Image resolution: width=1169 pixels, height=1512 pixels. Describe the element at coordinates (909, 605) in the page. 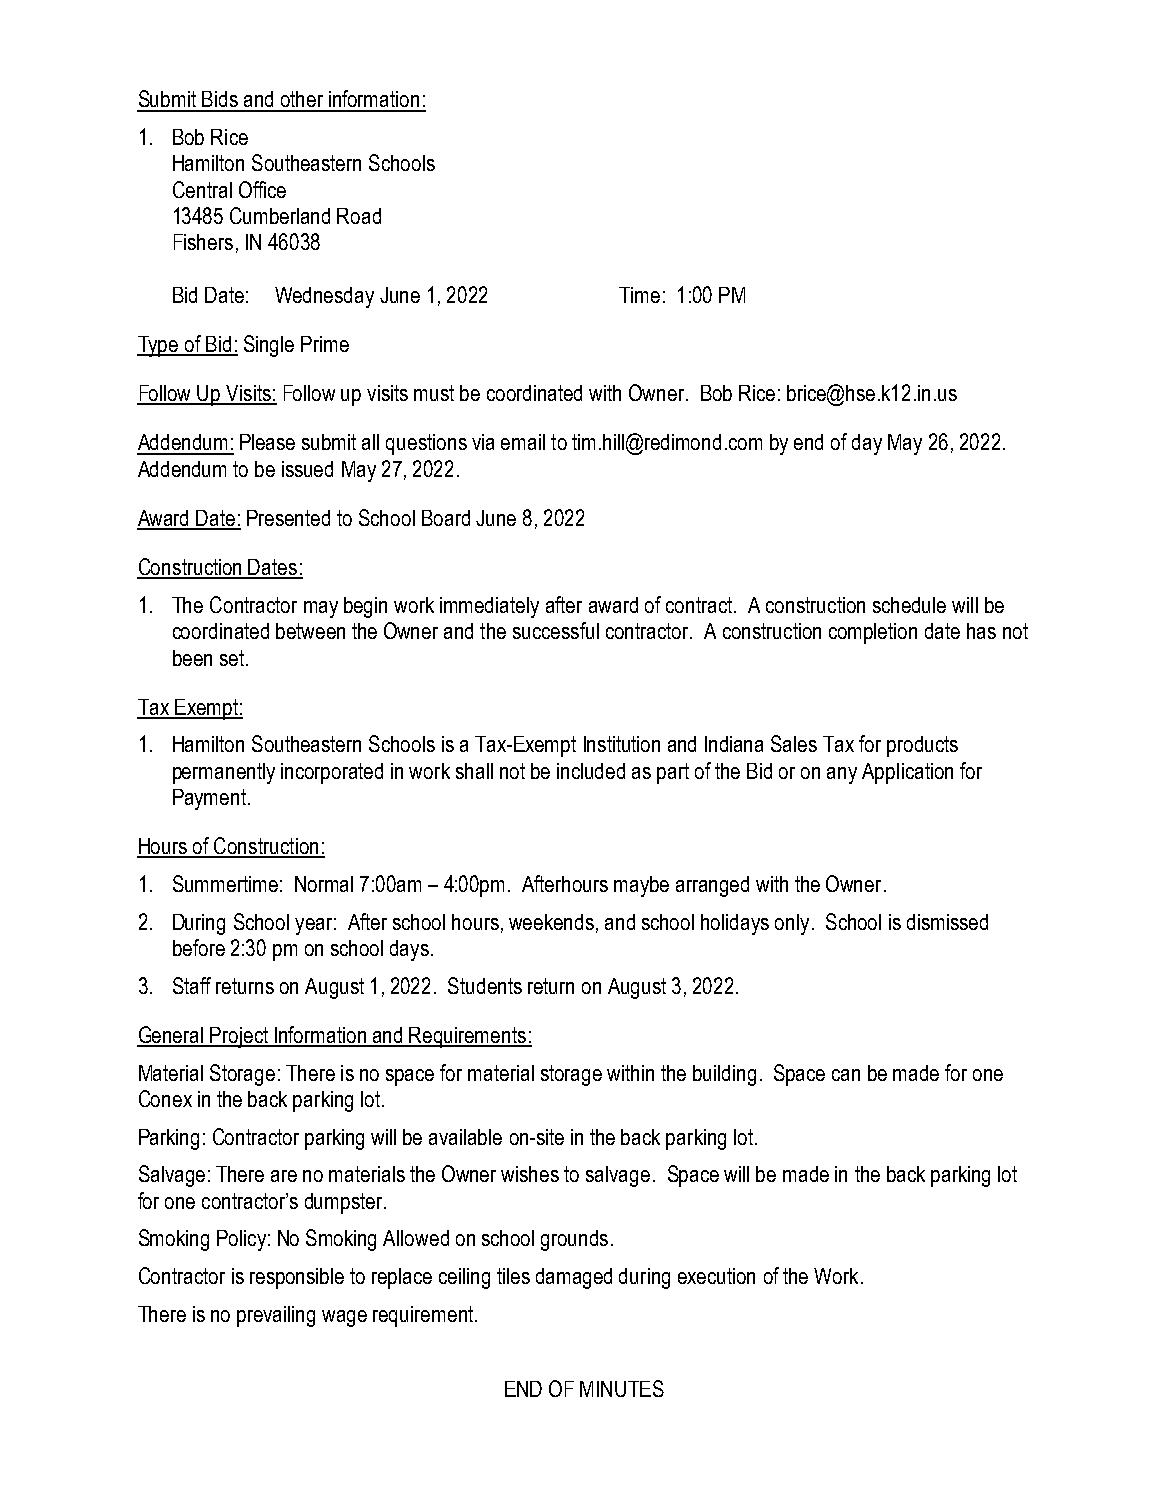

I see `schedule` at that location.
